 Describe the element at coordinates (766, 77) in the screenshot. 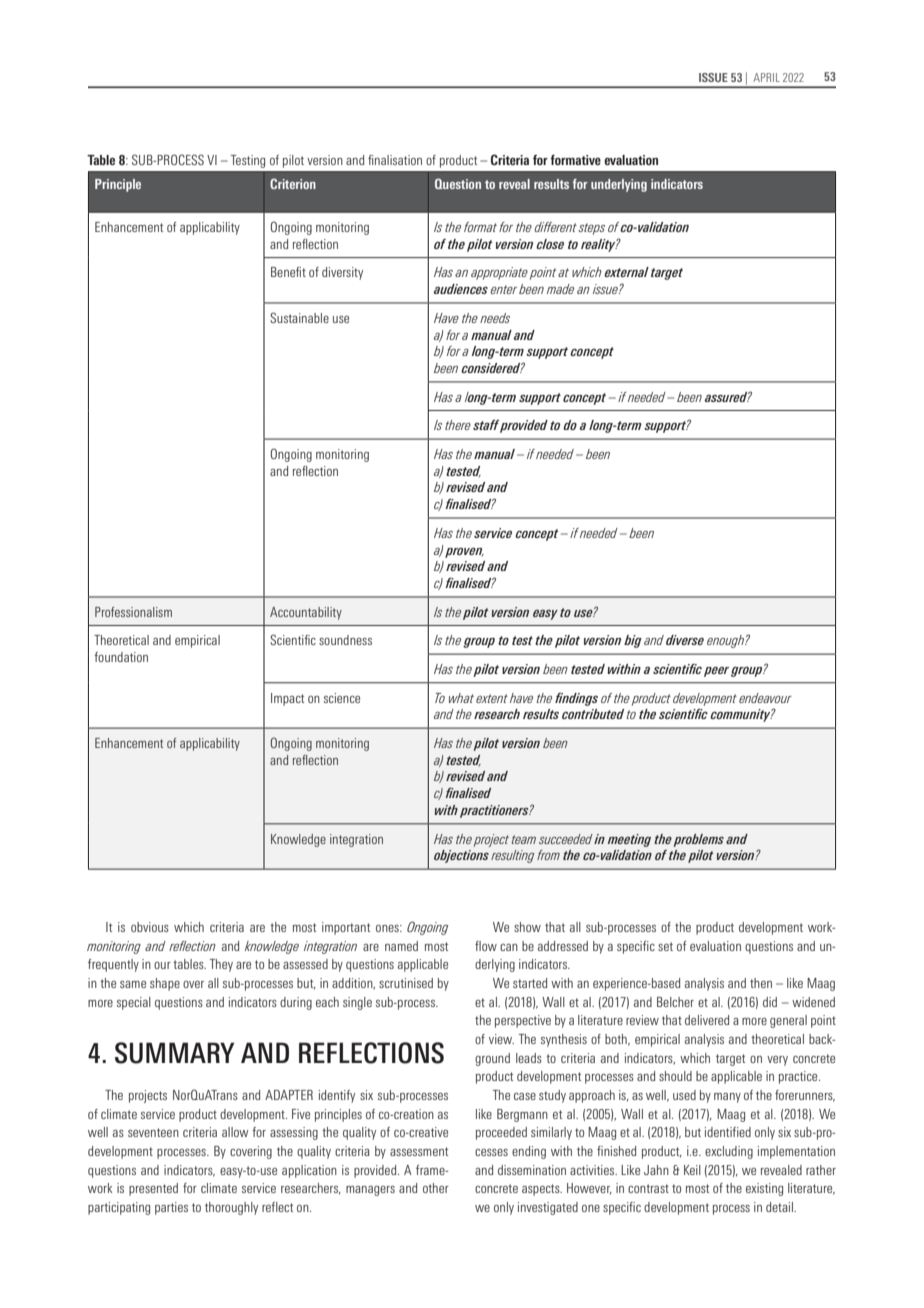

I see `APRIL` at that location.
